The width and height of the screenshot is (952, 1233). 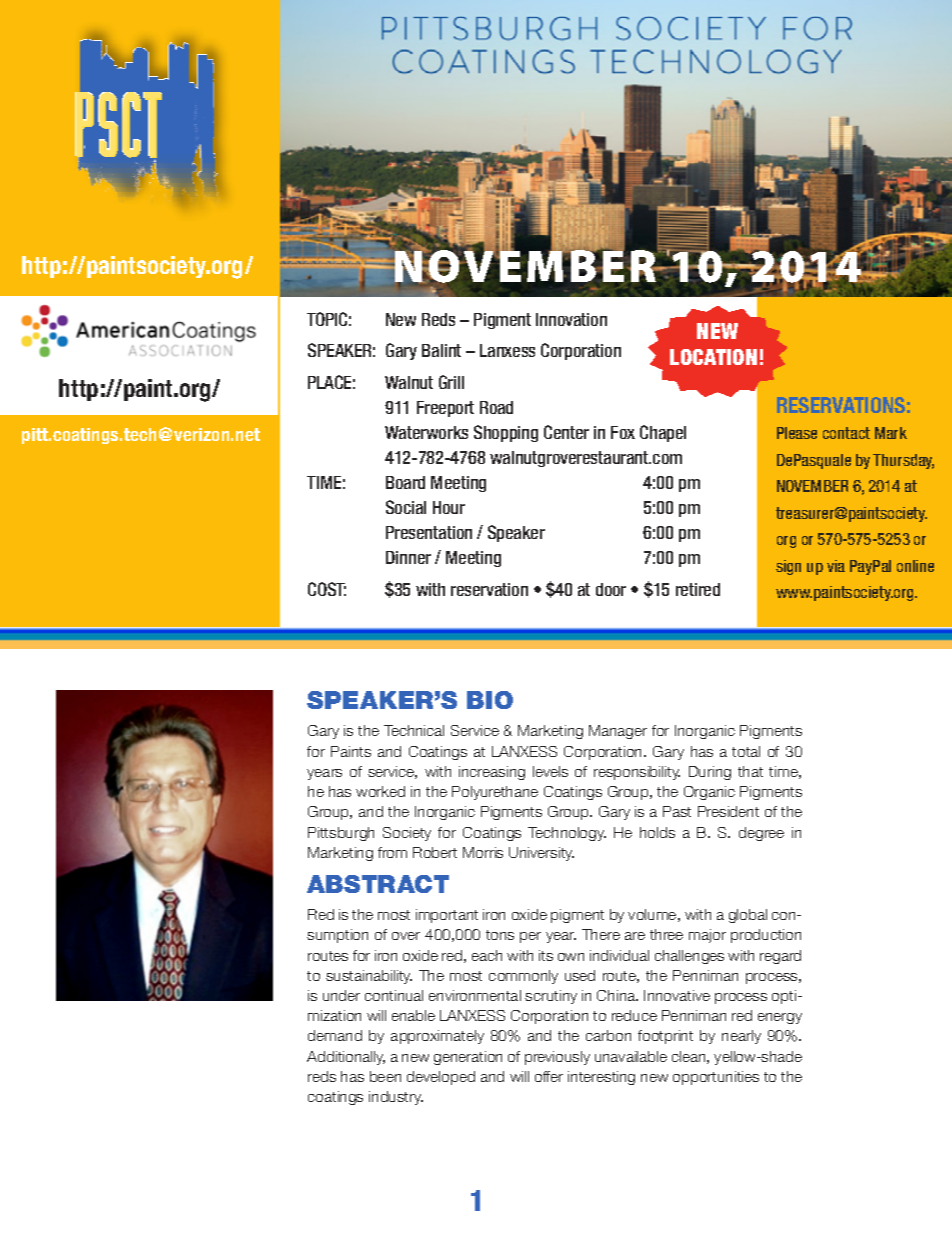 What do you see at coordinates (571, 319) in the screenshot?
I see `Innovation` at bounding box center [571, 319].
